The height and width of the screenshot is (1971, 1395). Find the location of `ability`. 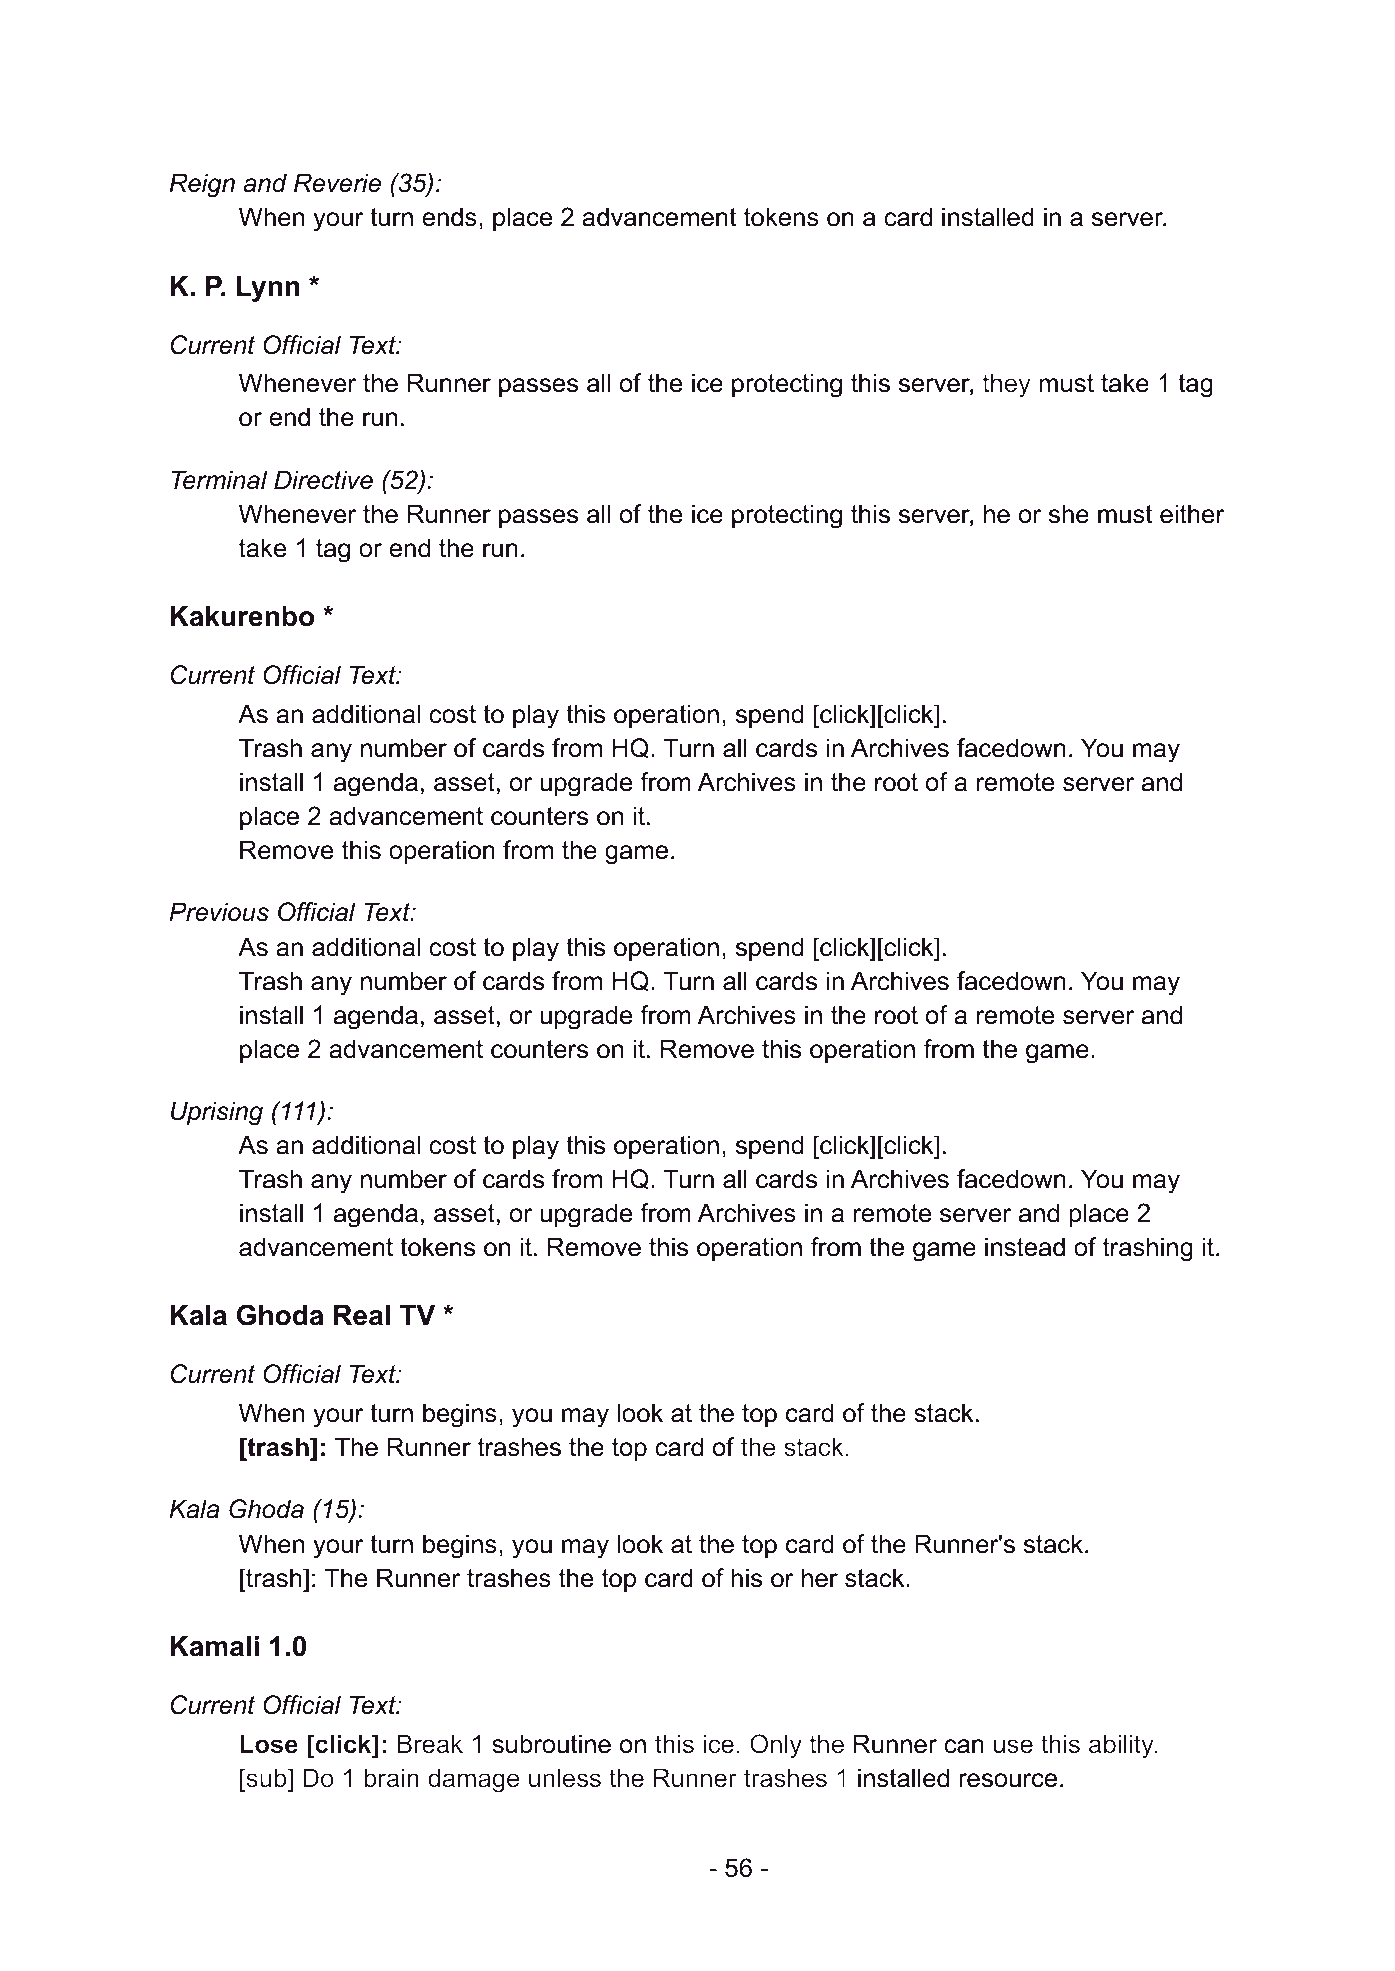

ability is located at coordinates (1122, 1746).
